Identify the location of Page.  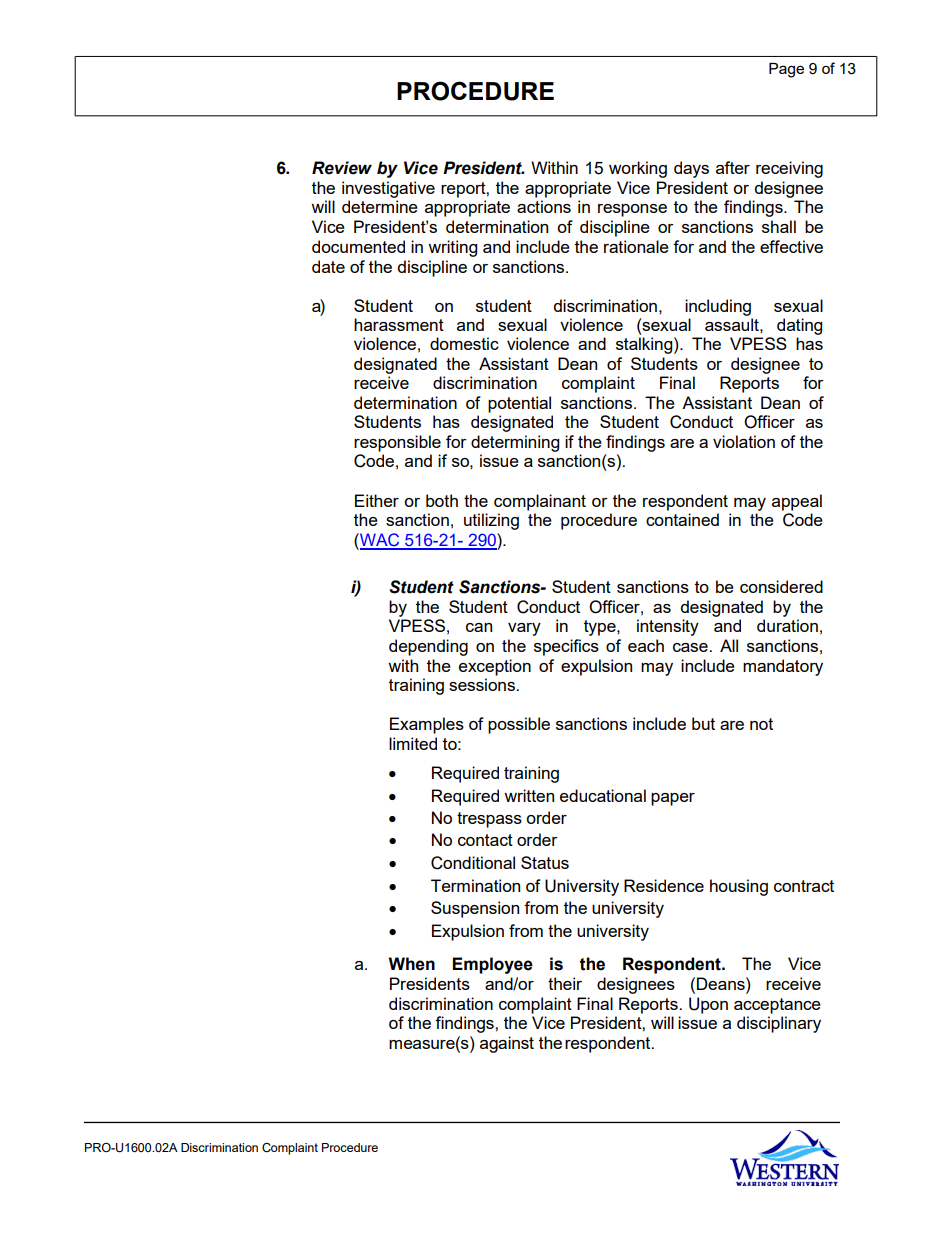
(786, 70).
